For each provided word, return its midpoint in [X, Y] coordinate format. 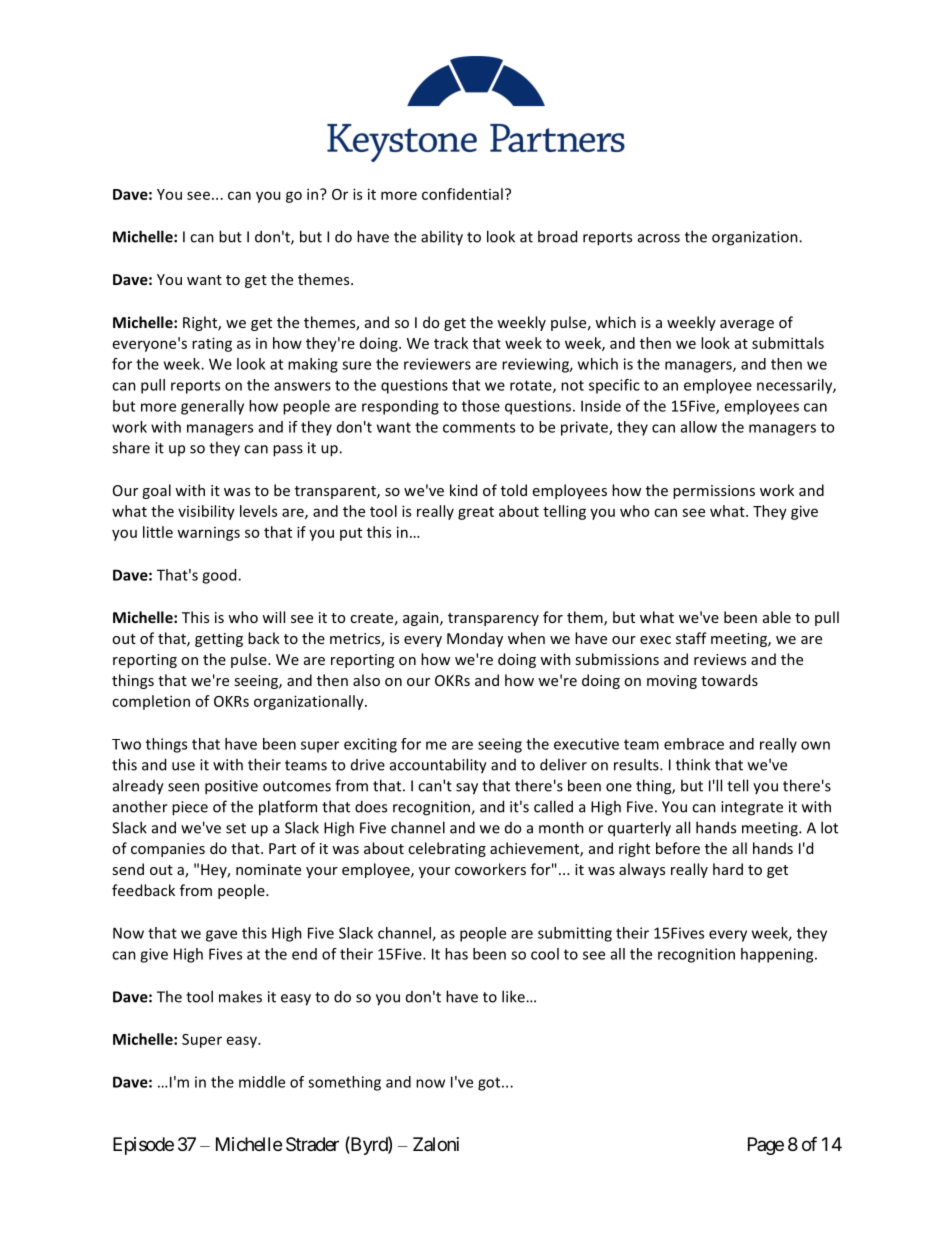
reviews [720, 659]
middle [262, 1082]
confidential [462, 194]
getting [219, 640]
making [313, 365]
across [659, 238]
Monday [475, 639]
